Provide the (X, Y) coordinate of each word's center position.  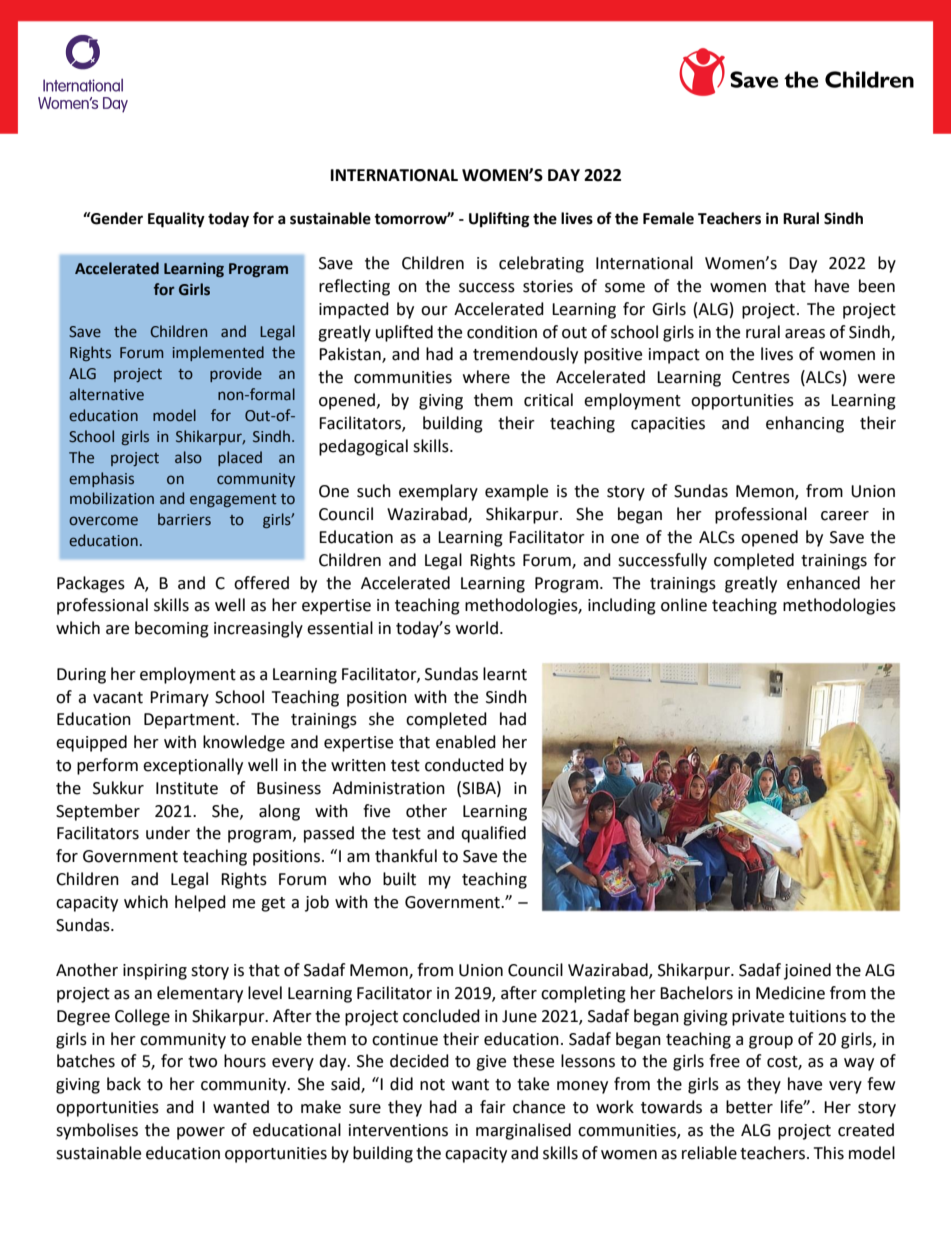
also (188, 457)
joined (807, 971)
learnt (505, 674)
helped (200, 903)
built (399, 879)
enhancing (805, 424)
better (749, 1107)
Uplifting (499, 220)
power (201, 1133)
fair (493, 1107)
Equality (176, 220)
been (877, 286)
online (684, 605)
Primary (179, 699)
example (516, 492)
